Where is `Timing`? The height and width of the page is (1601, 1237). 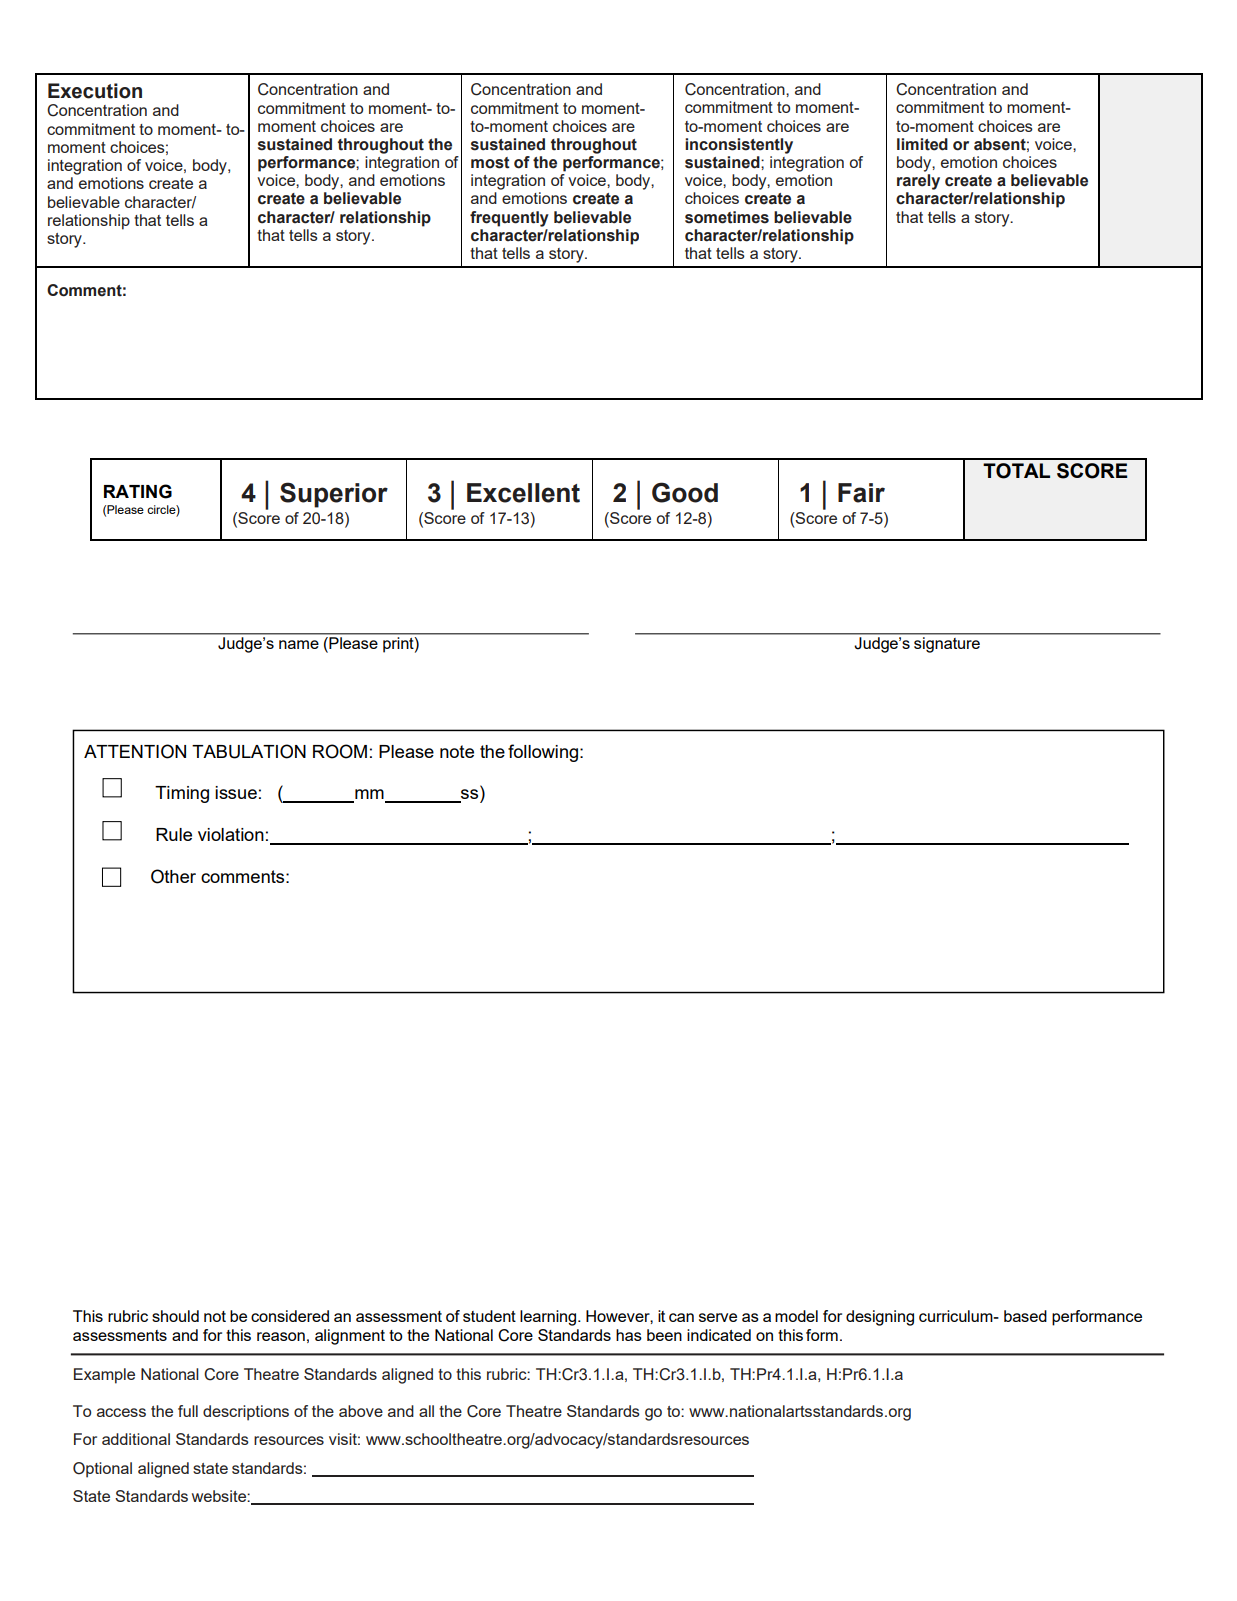 Timing is located at coordinates (182, 794).
